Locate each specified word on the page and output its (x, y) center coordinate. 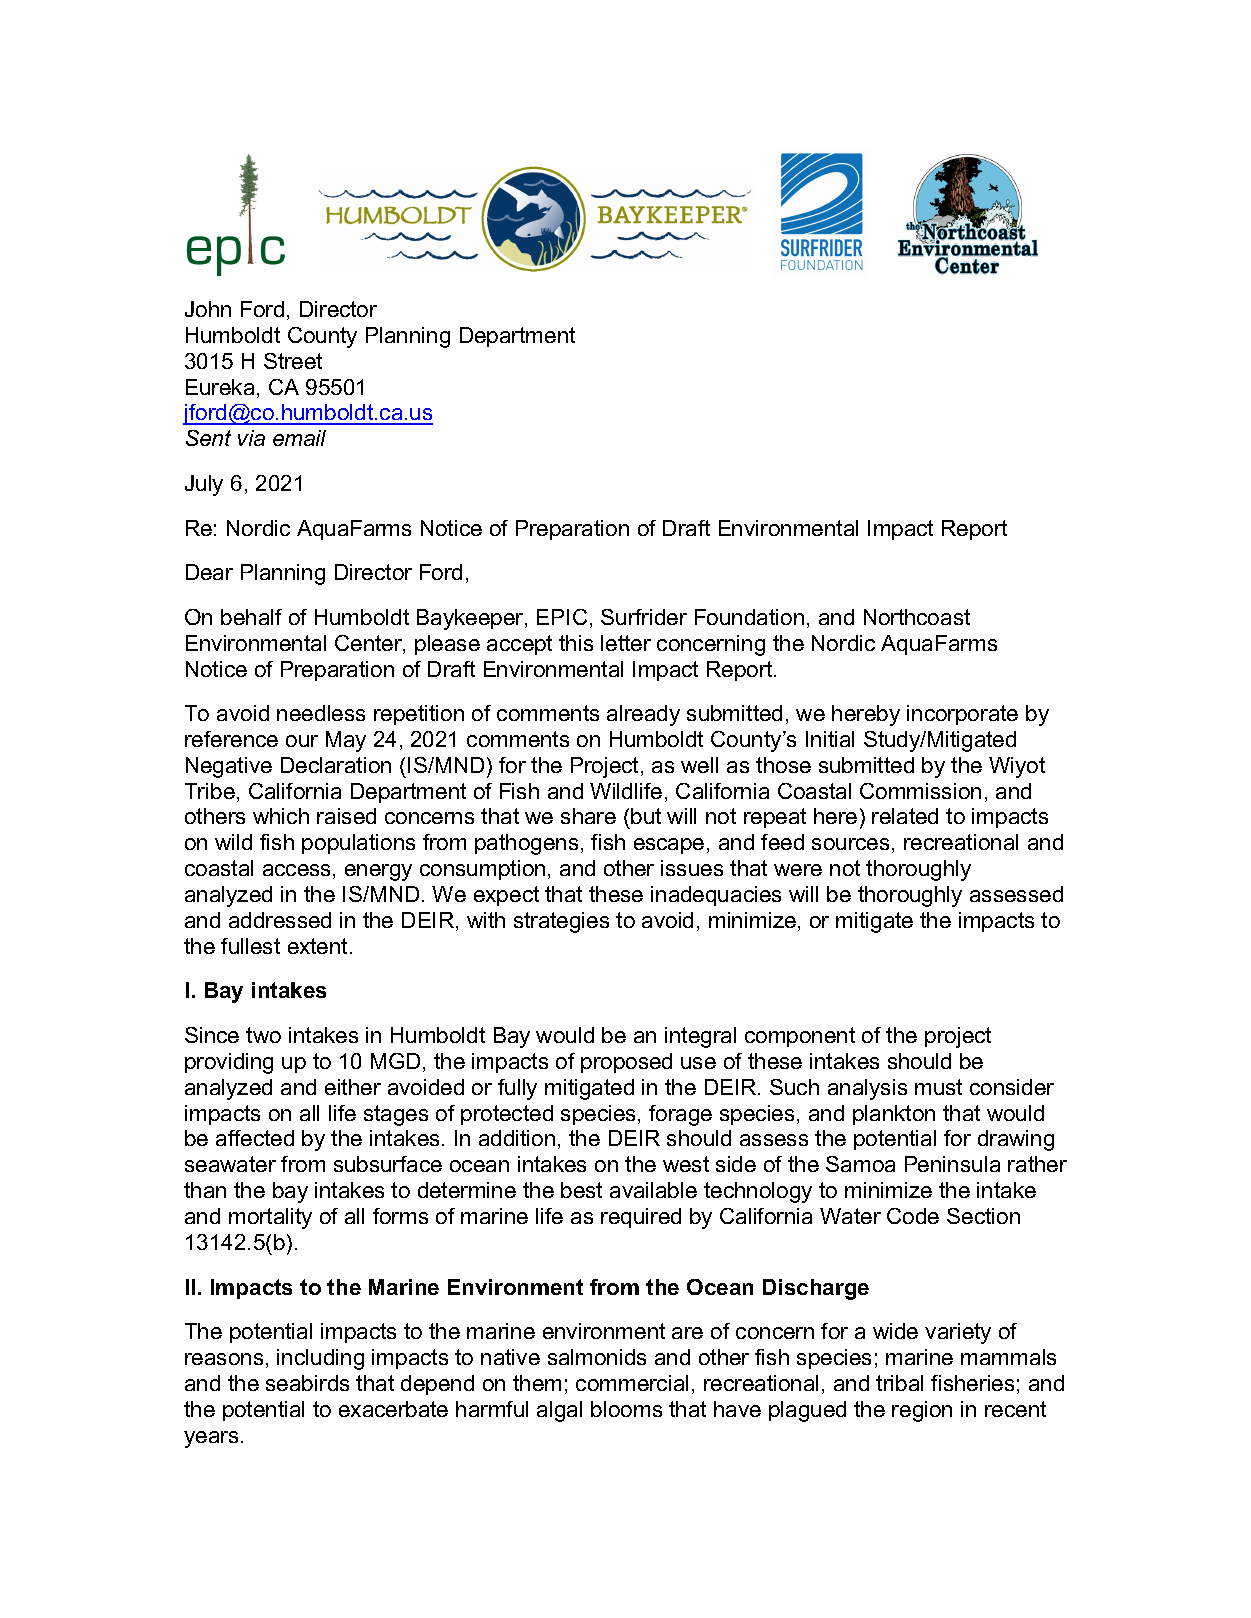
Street (293, 361)
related (905, 816)
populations (358, 844)
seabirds (307, 1383)
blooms (626, 1409)
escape (669, 846)
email (299, 438)
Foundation (749, 617)
